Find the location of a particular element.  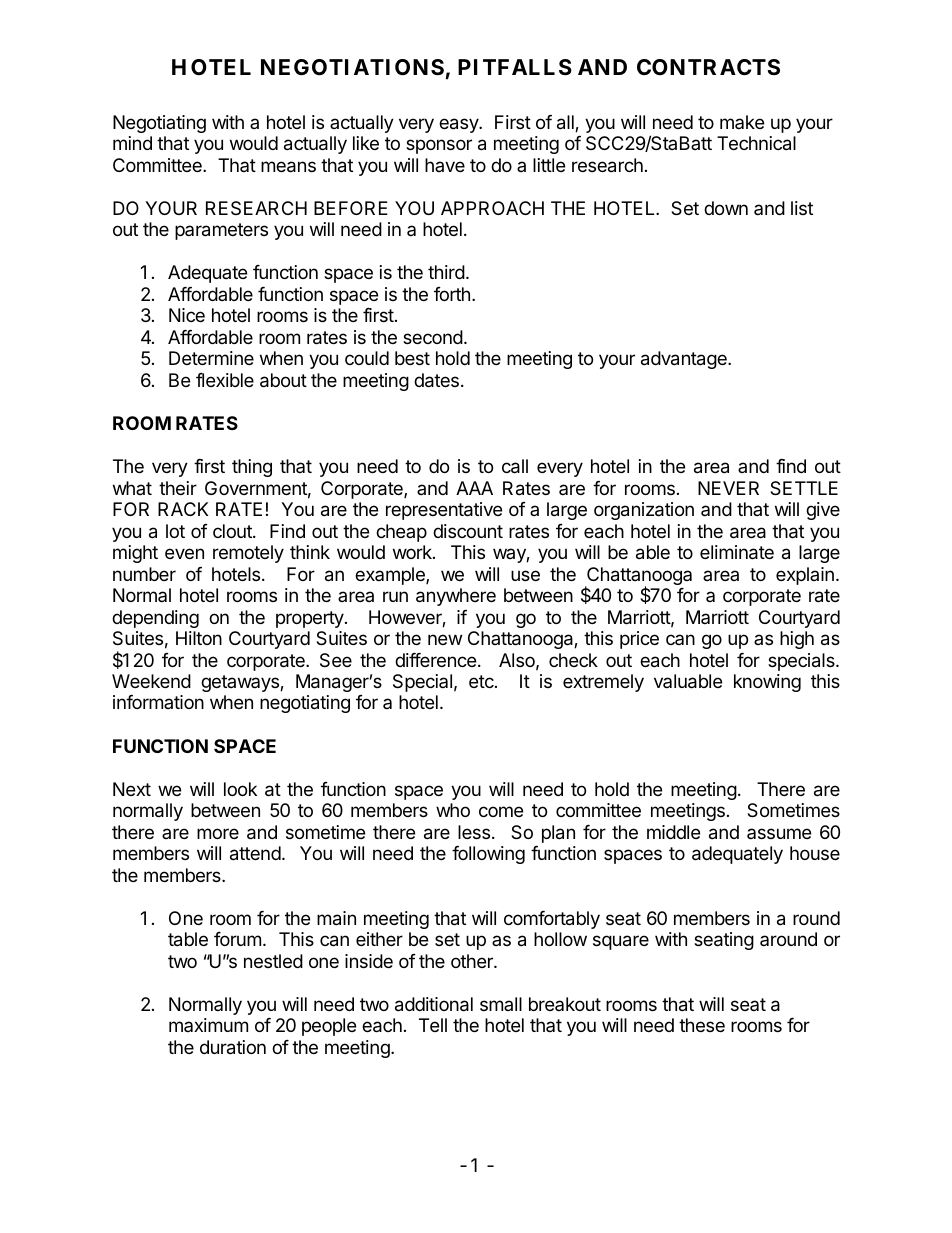

etc is located at coordinates (482, 681).
